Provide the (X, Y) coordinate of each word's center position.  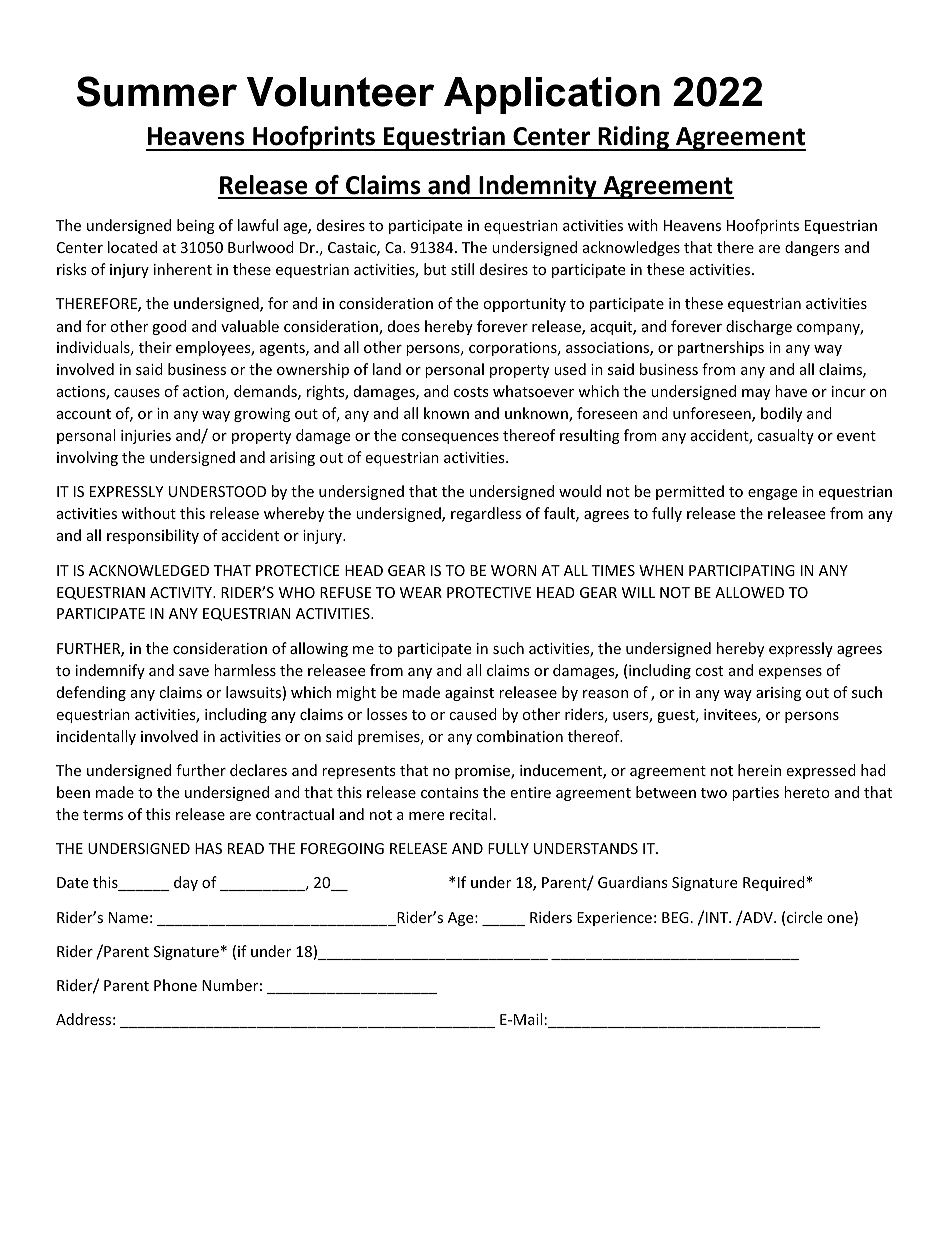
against (469, 694)
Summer (157, 91)
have (791, 391)
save (194, 672)
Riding (633, 138)
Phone (175, 985)
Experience (614, 919)
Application (552, 95)
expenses (790, 673)
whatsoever (533, 391)
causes (137, 393)
